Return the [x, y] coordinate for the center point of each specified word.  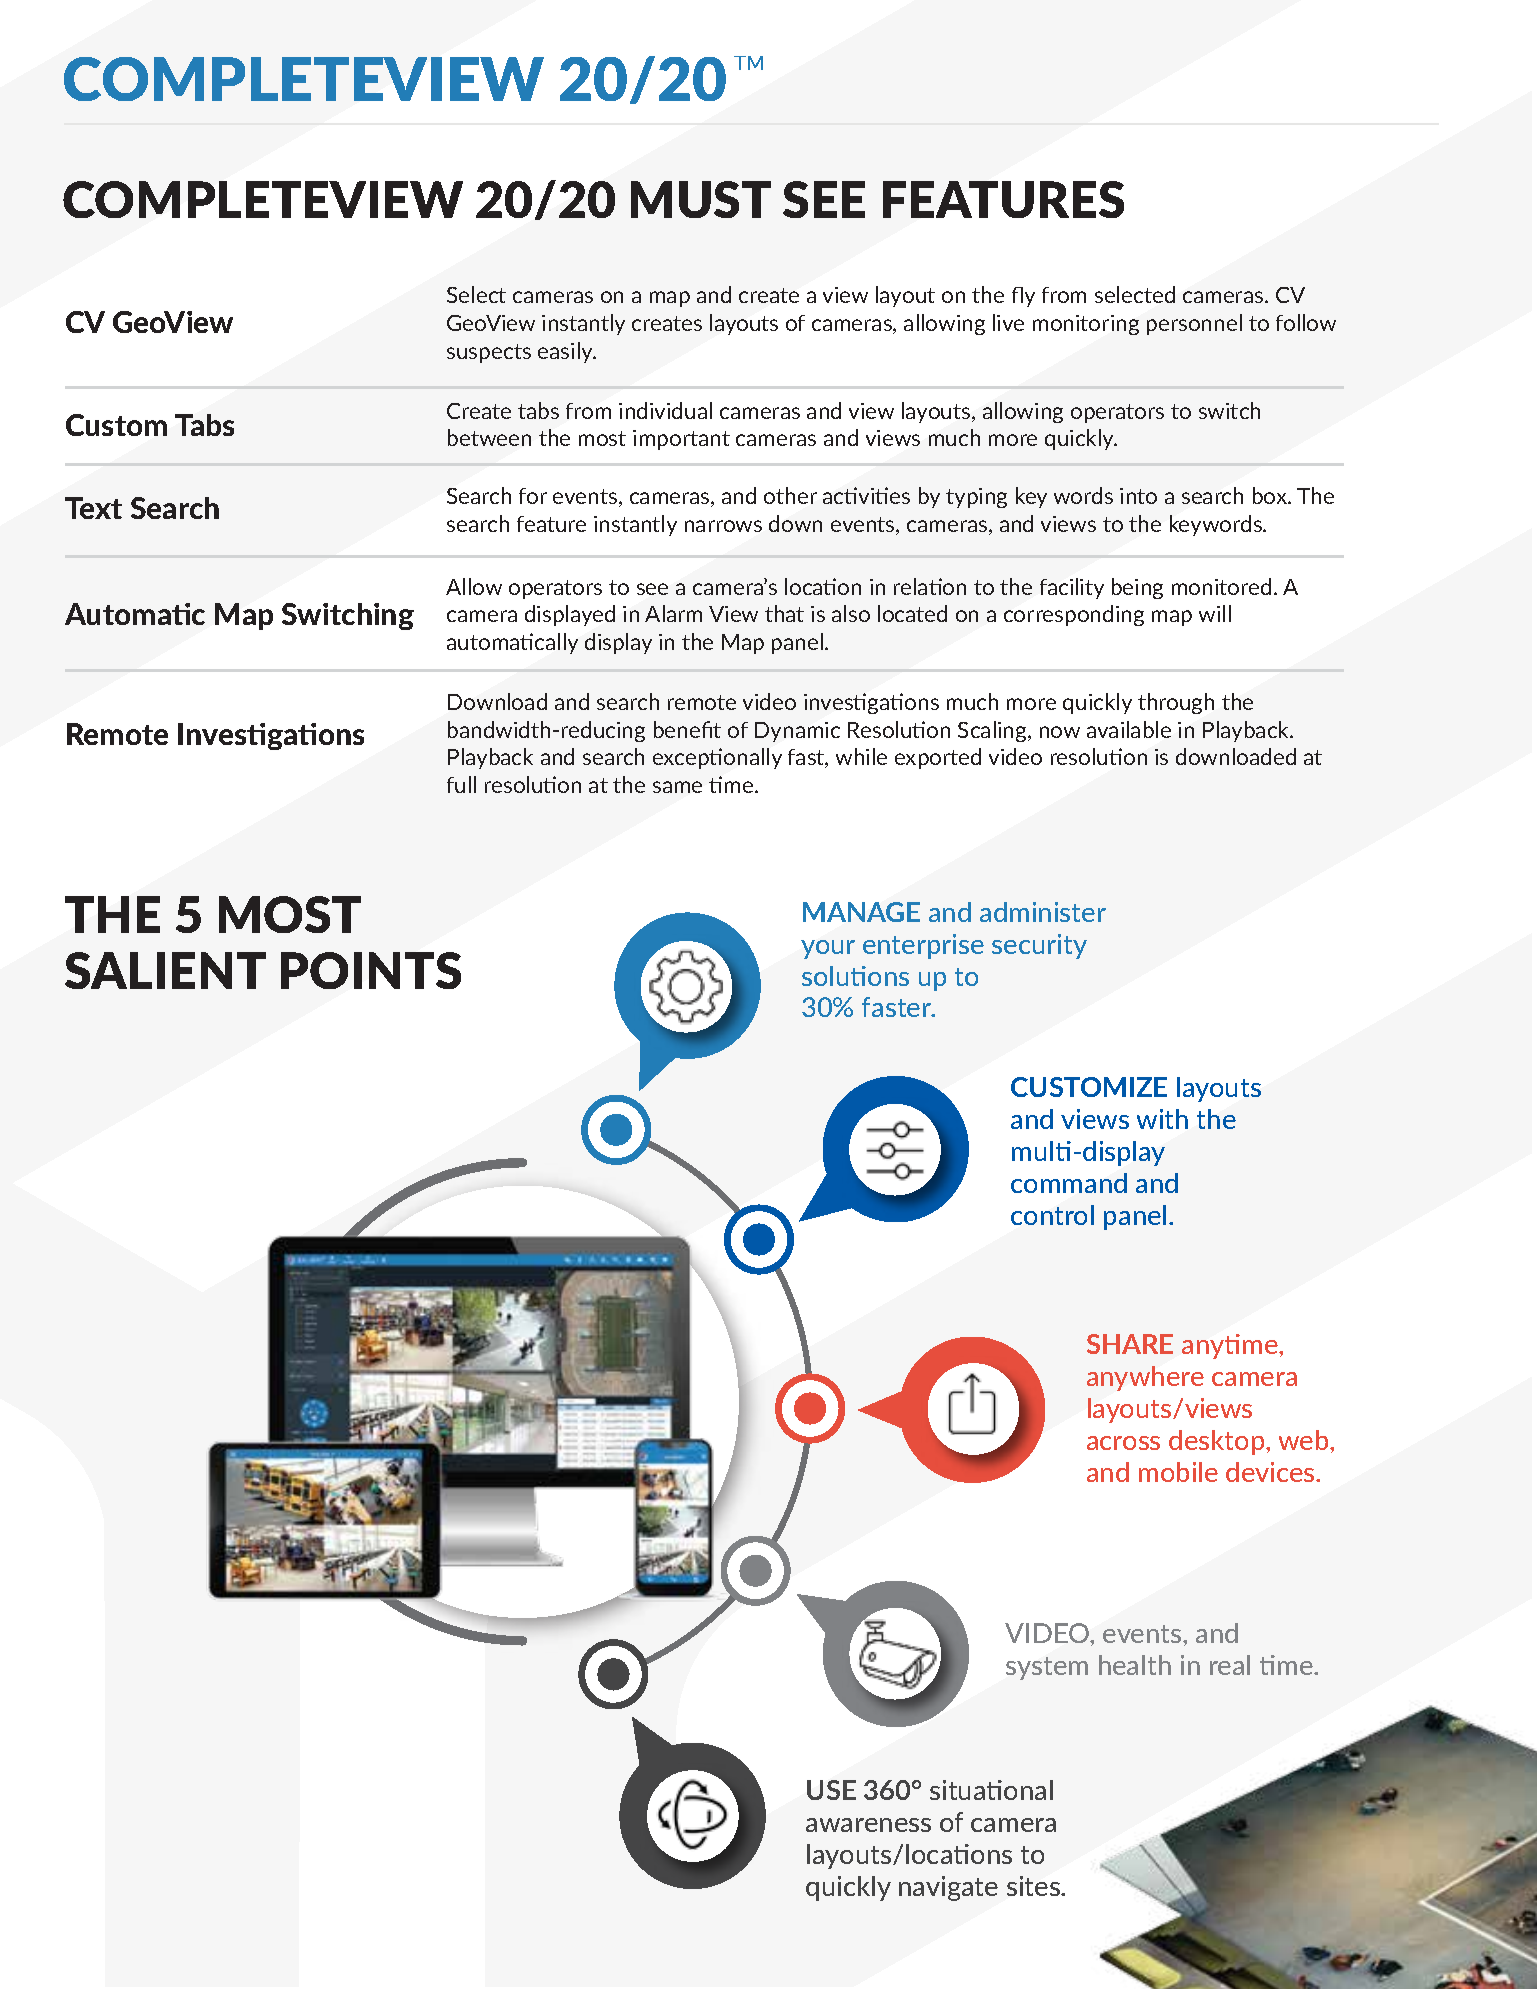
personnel [1194, 324]
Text [93, 508]
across [1123, 1443]
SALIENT [165, 970]
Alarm [673, 613]
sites [1034, 1886]
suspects [489, 353]
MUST [701, 199]
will [1215, 613]
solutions [855, 976]
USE [831, 1790]
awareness [868, 1825]
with [1162, 1119]
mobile [1178, 1472]
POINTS [371, 970]
